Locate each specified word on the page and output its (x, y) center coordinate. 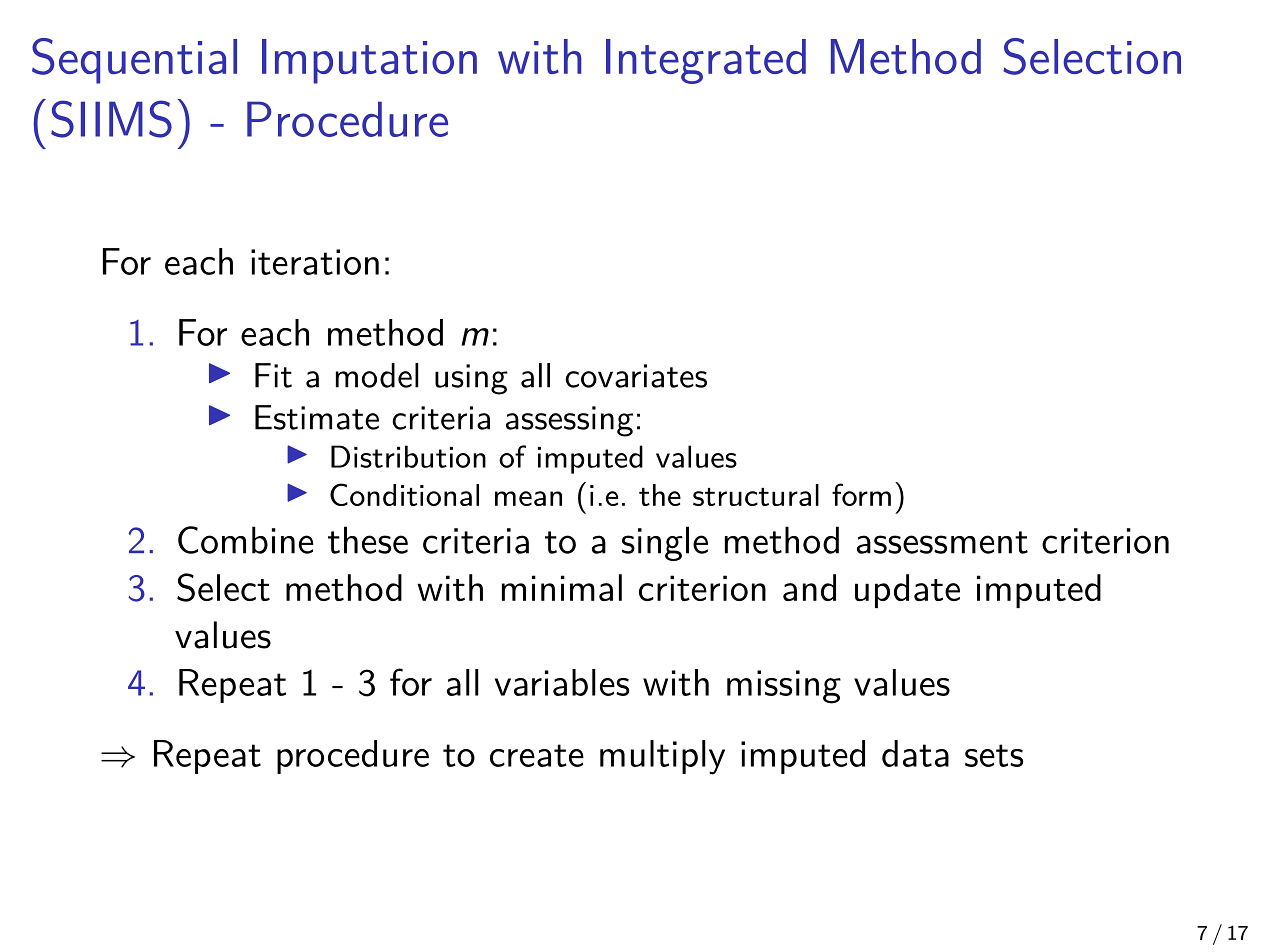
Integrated (706, 61)
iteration (315, 262)
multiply (662, 757)
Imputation (369, 61)
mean (528, 498)
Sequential (134, 61)
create (537, 755)
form (861, 494)
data (915, 753)
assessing (569, 421)
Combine (246, 540)
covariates (636, 376)
